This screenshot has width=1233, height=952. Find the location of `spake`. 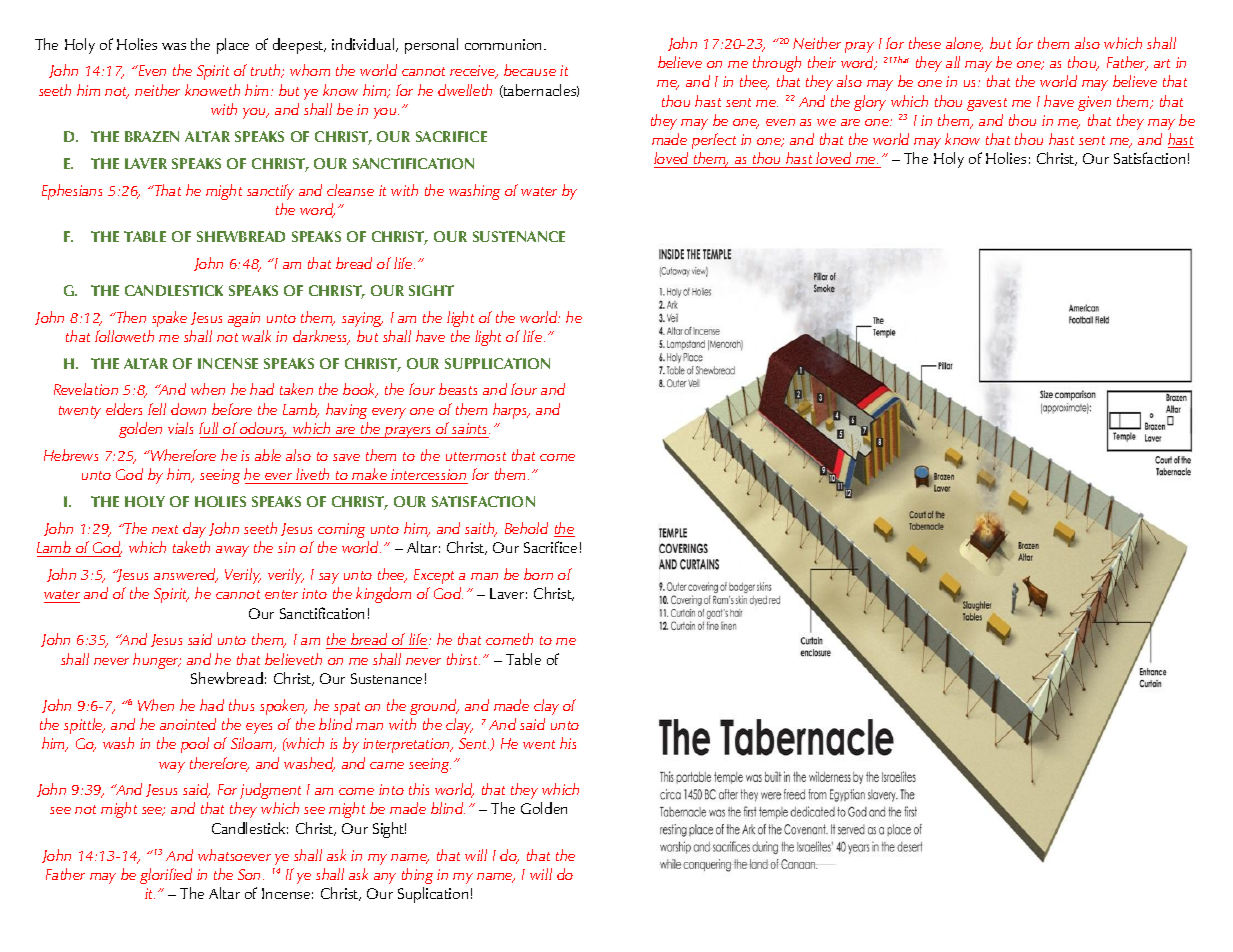

spake is located at coordinates (169, 319).
